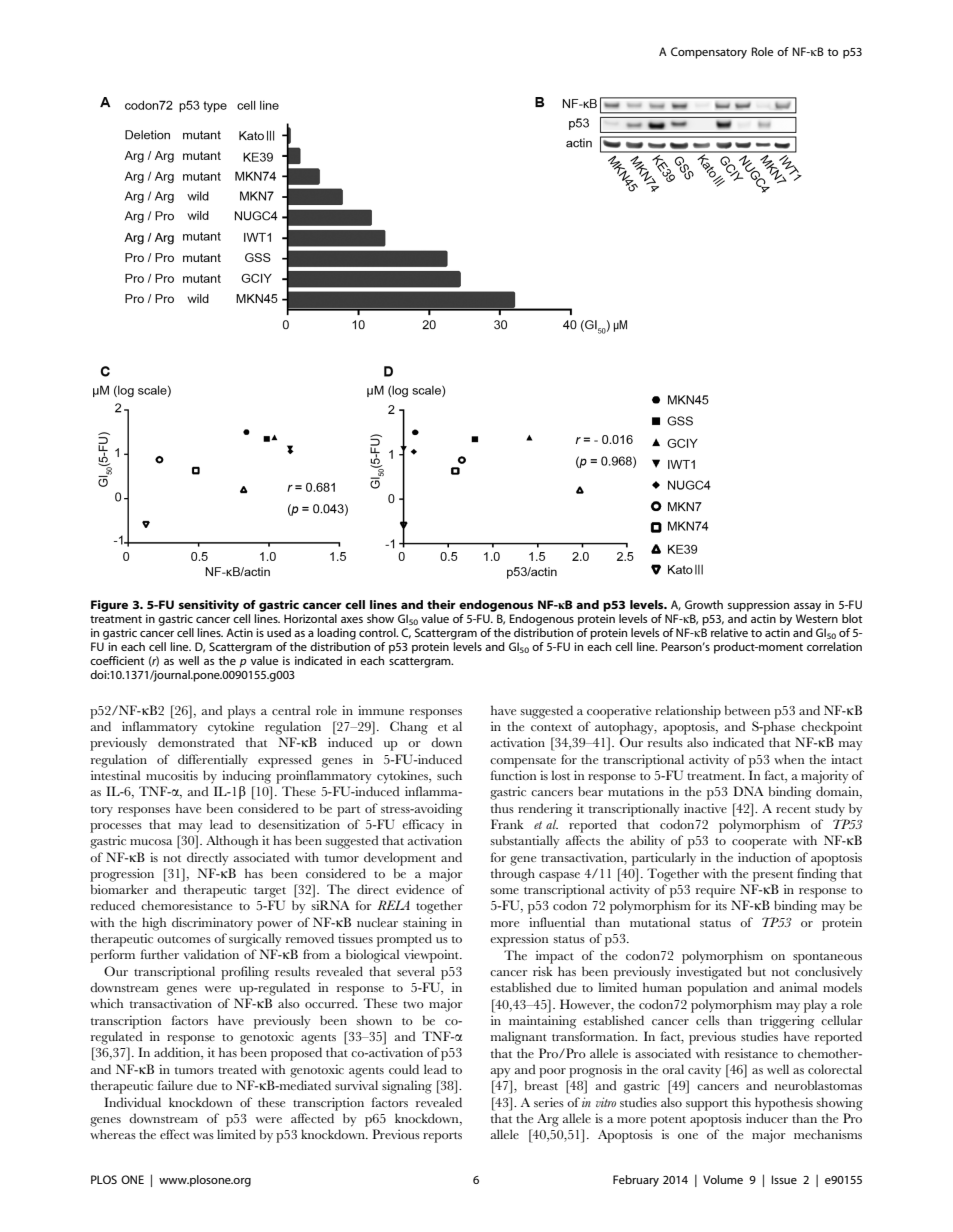 This image has width=953, height=1232. I want to click on sensitivity, so click(209, 606).
